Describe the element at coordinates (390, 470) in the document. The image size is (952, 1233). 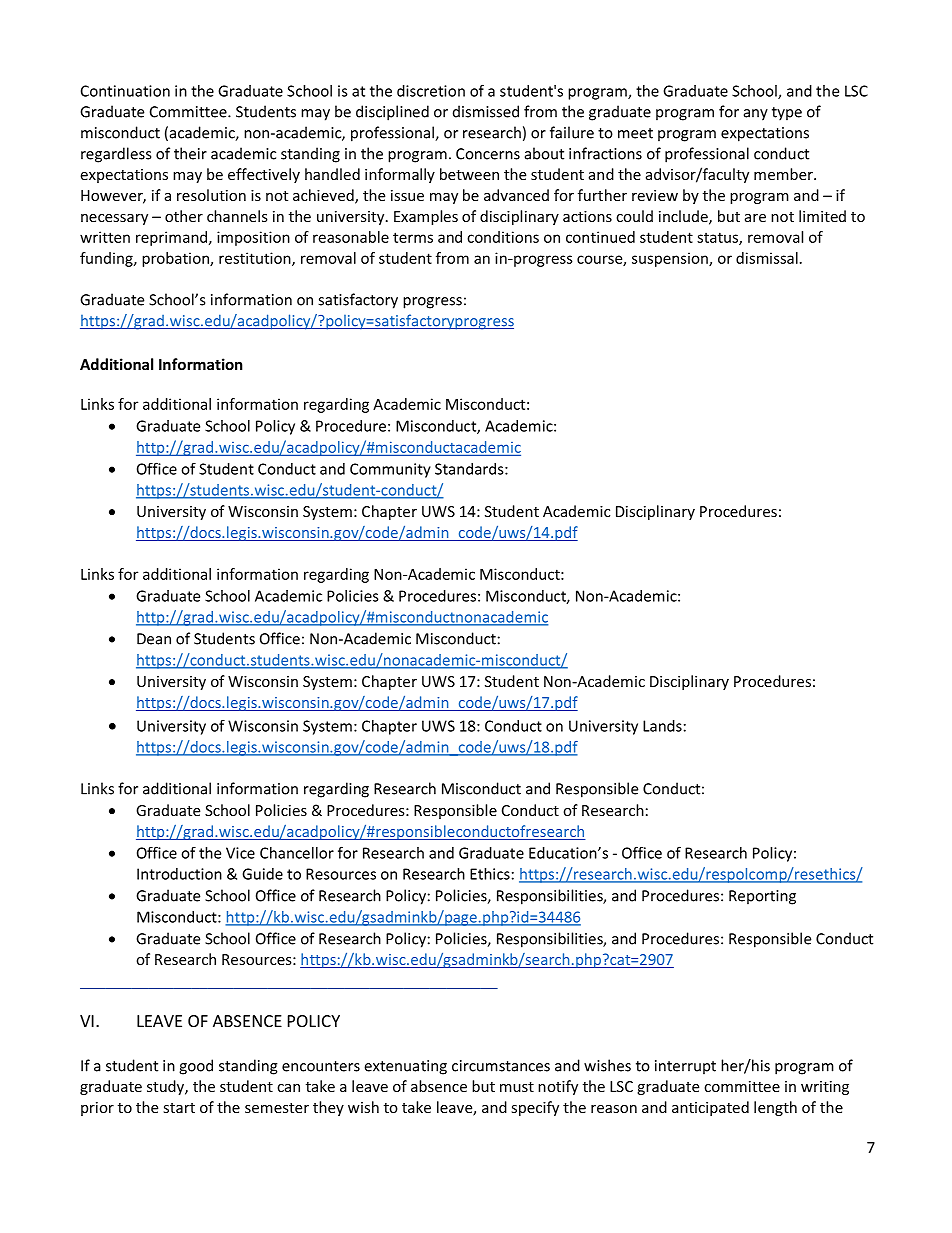
I see `Community` at that location.
